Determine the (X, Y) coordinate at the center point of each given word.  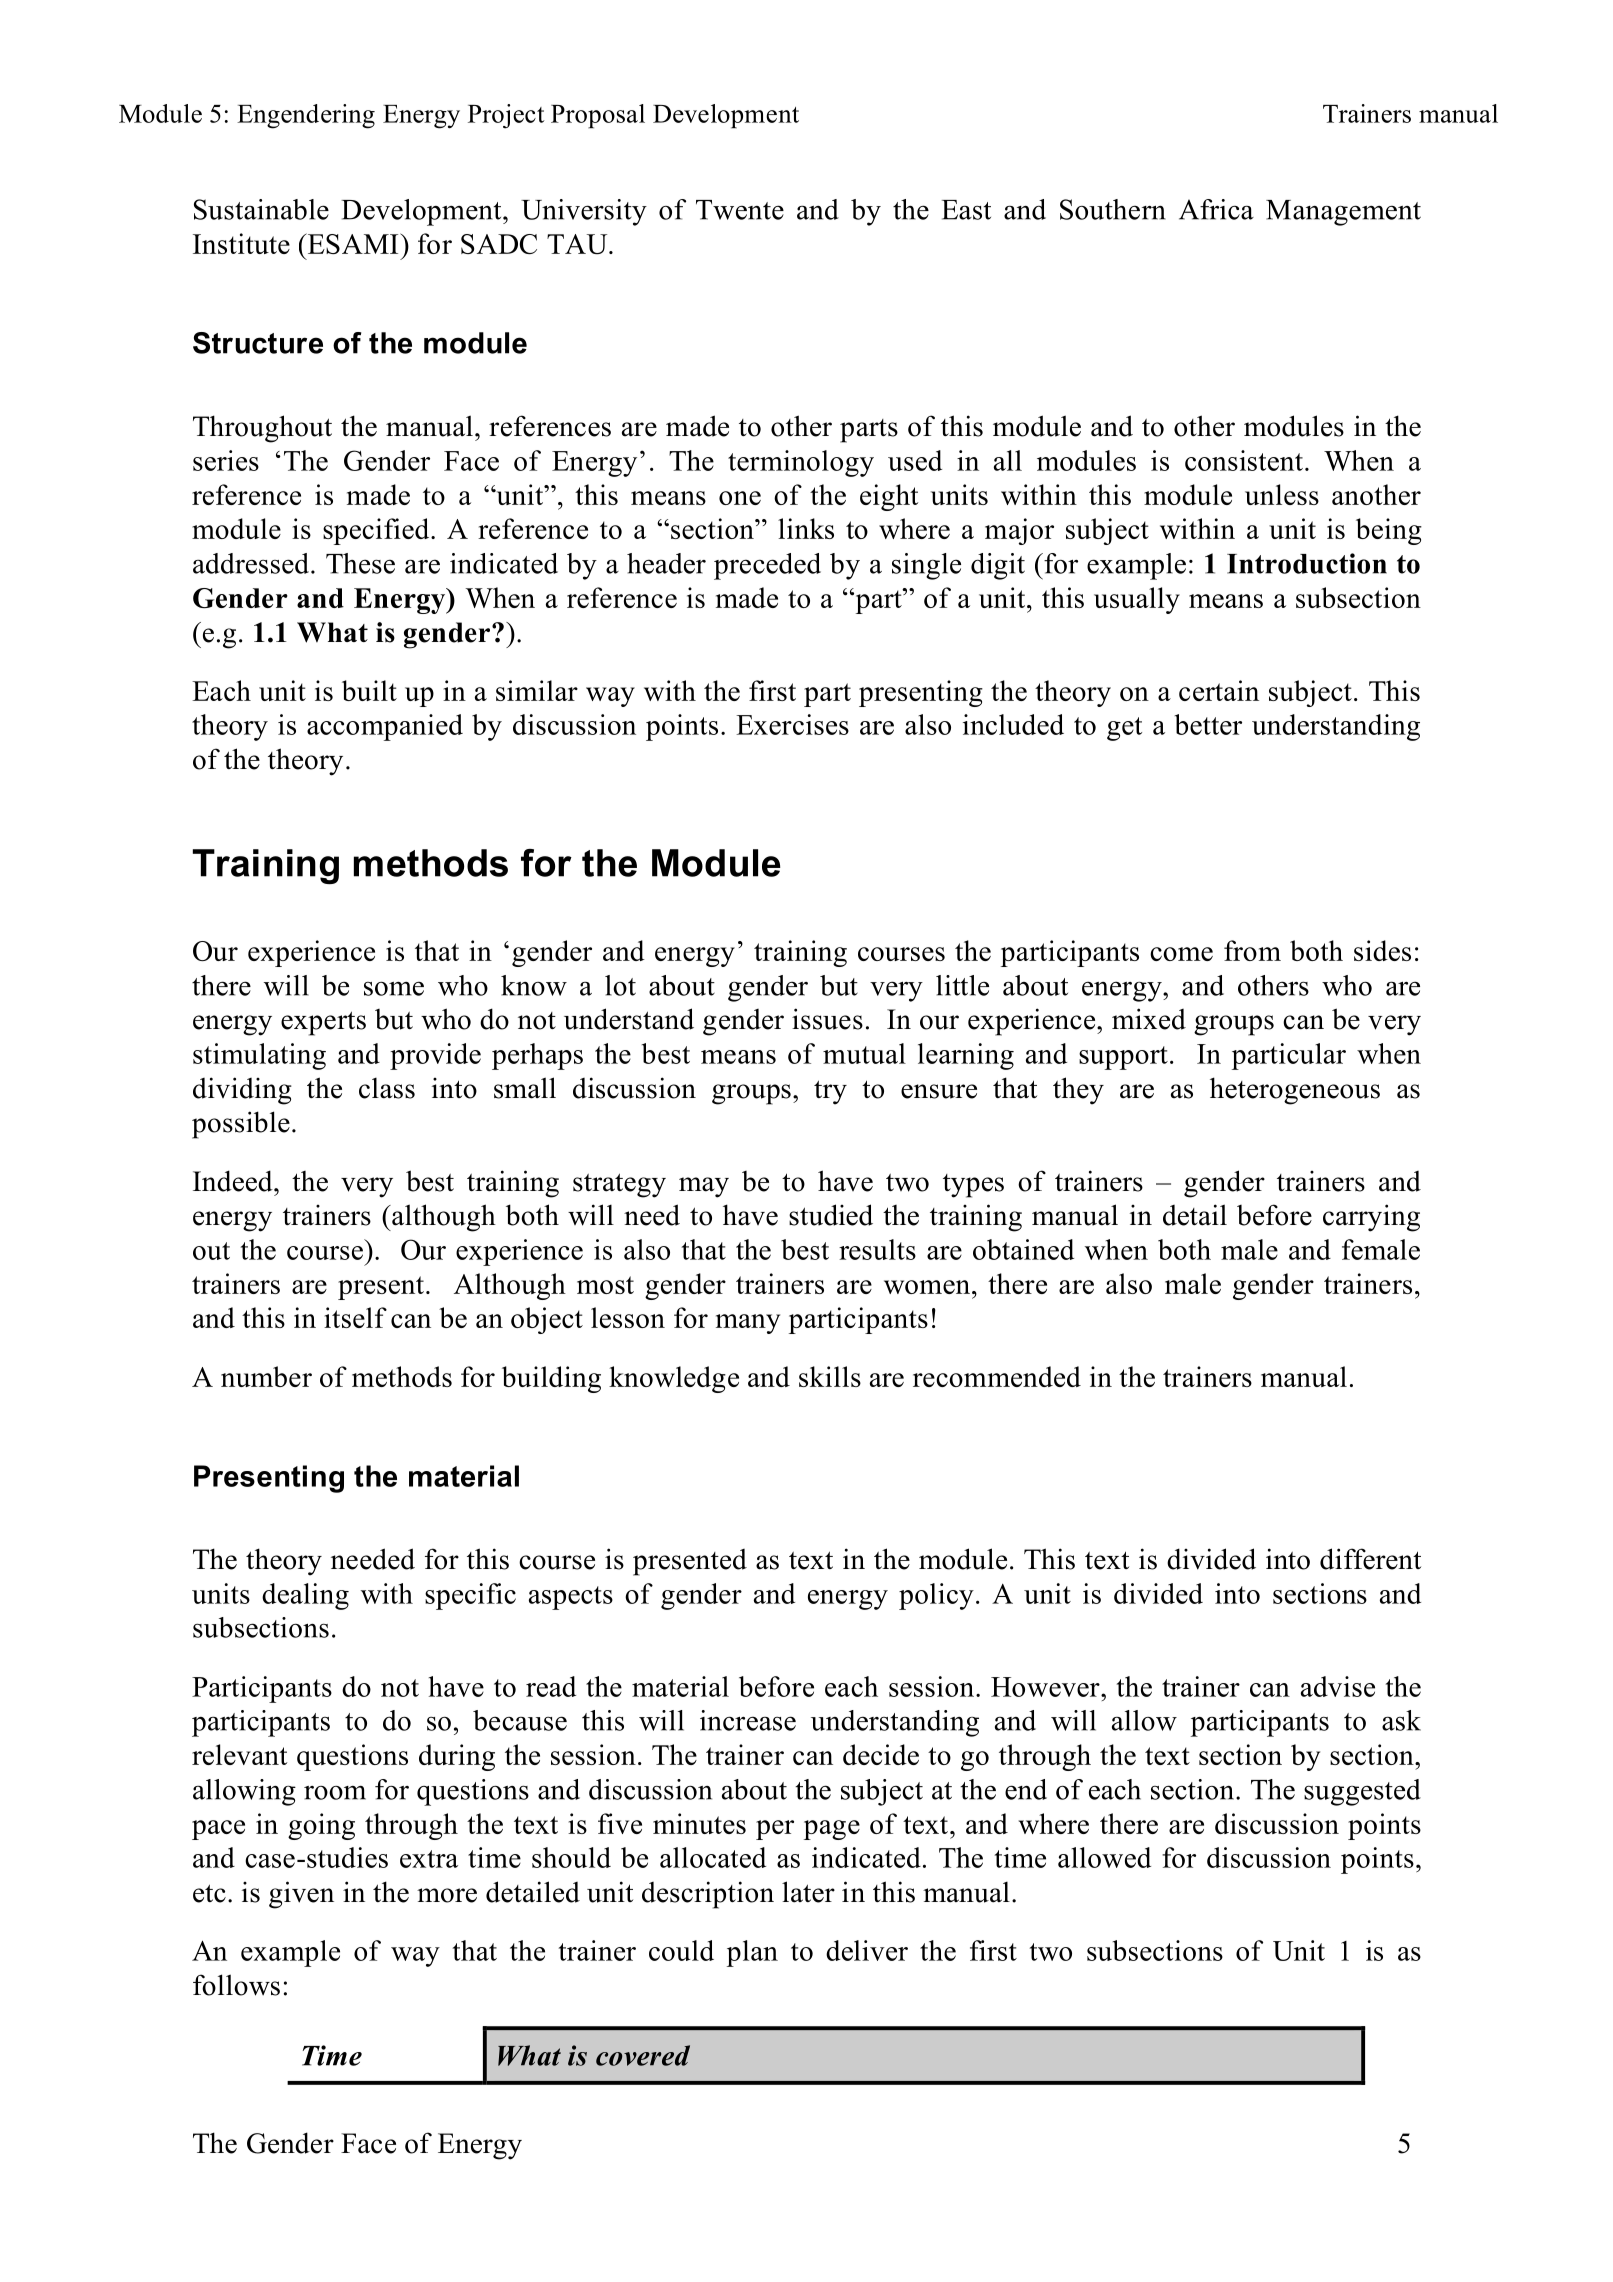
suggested (1362, 1792)
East (966, 210)
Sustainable (261, 209)
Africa (1216, 209)
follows (236, 1985)
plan (752, 1953)
